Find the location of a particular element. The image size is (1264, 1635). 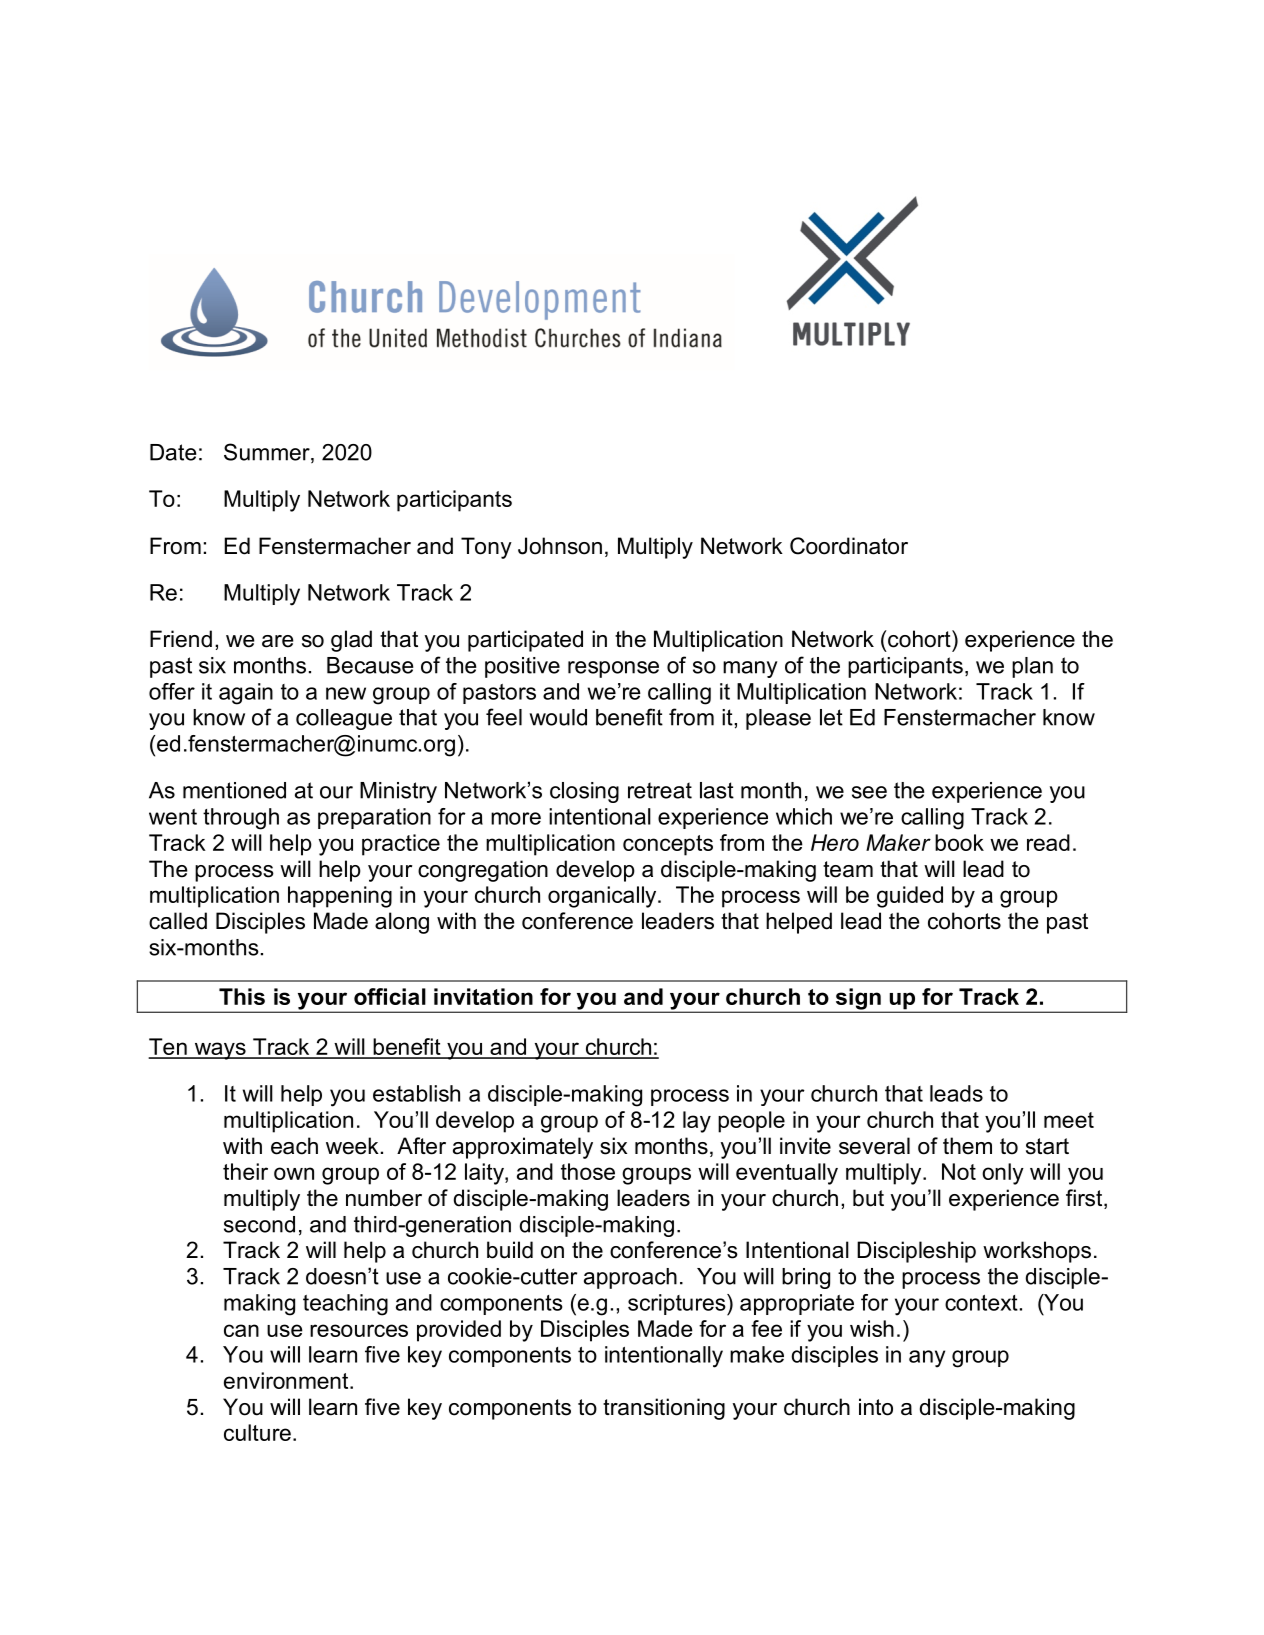

again is located at coordinates (246, 694).
